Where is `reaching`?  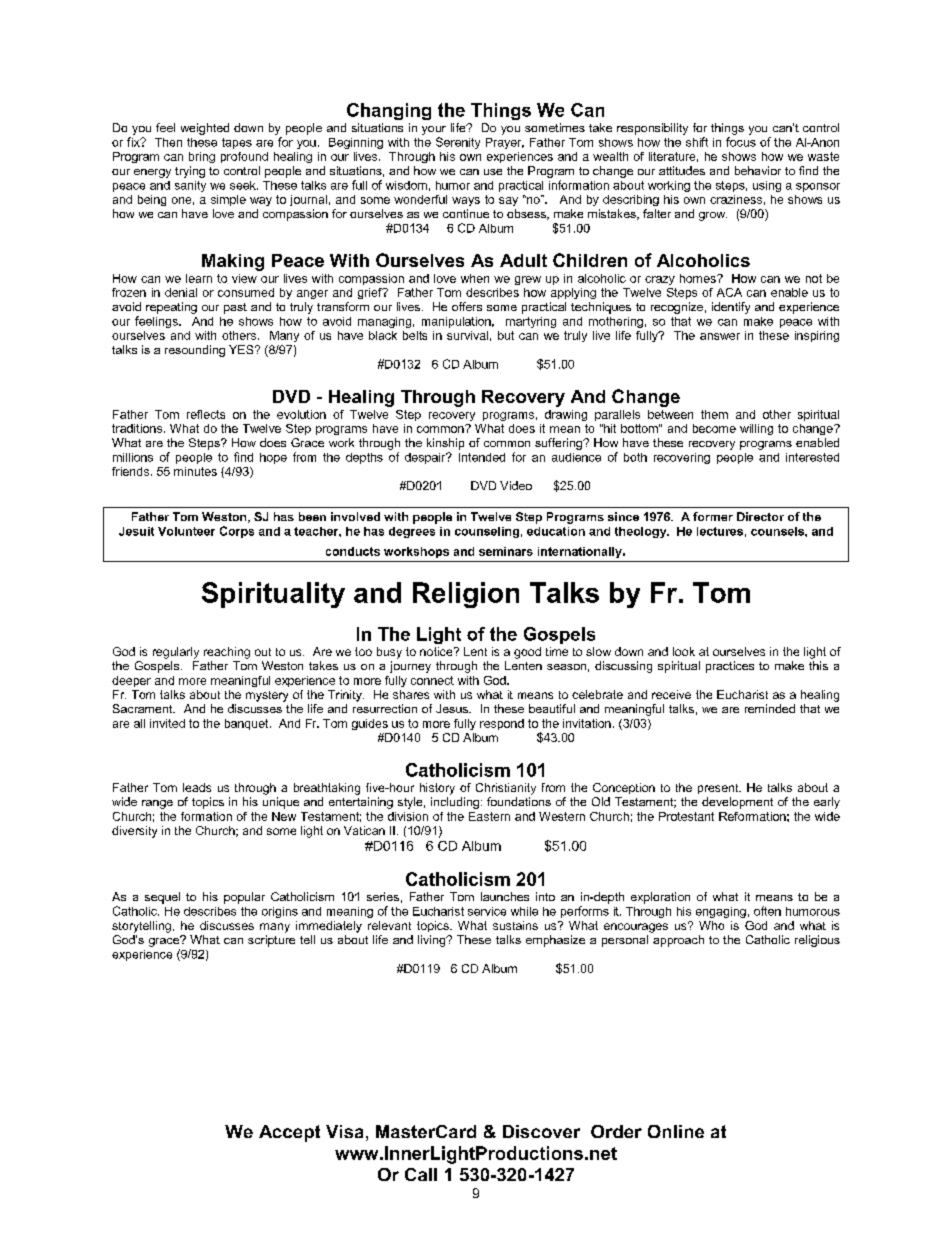
reaching is located at coordinates (227, 653).
